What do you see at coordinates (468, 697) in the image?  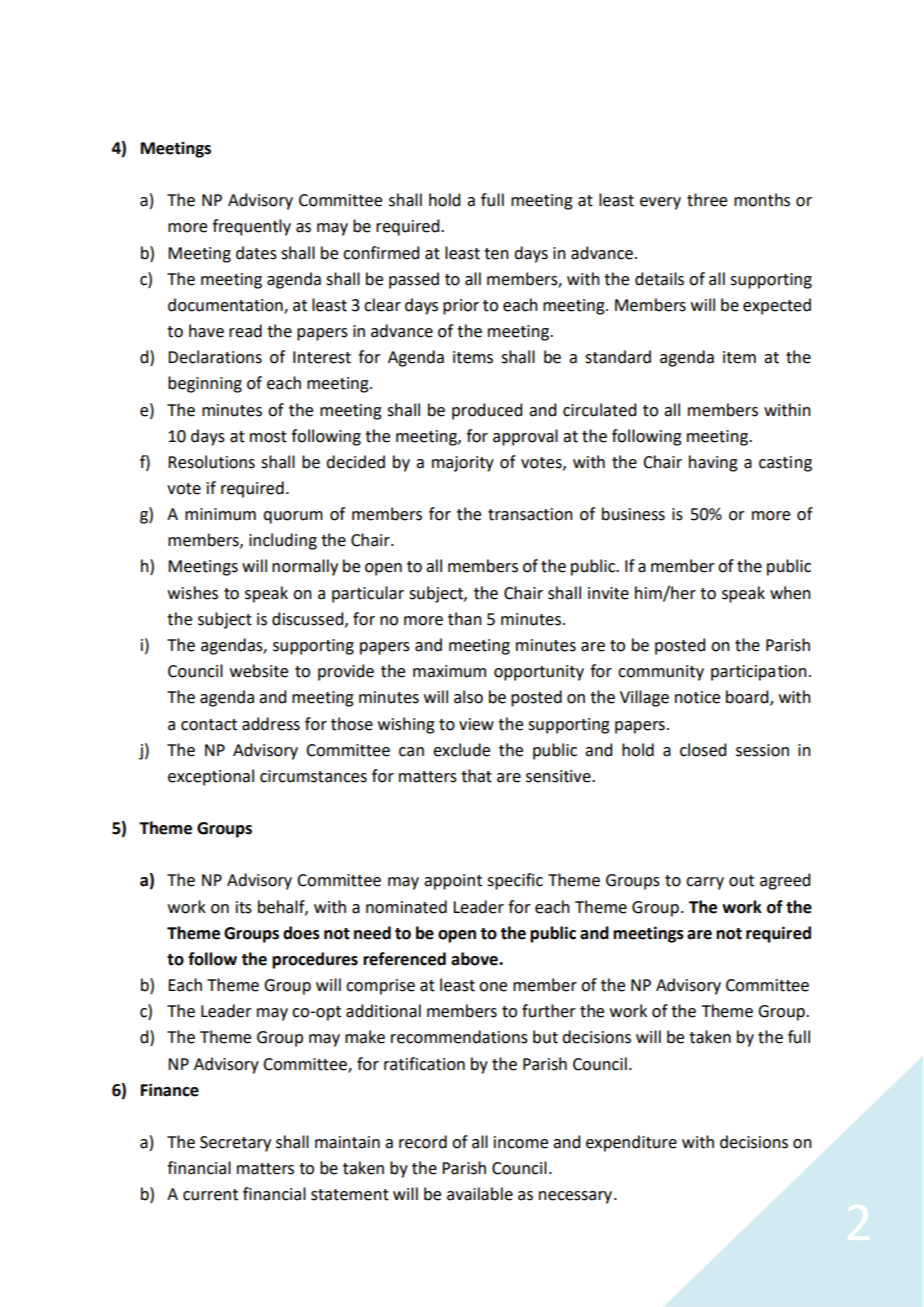 I see `also` at bounding box center [468, 697].
